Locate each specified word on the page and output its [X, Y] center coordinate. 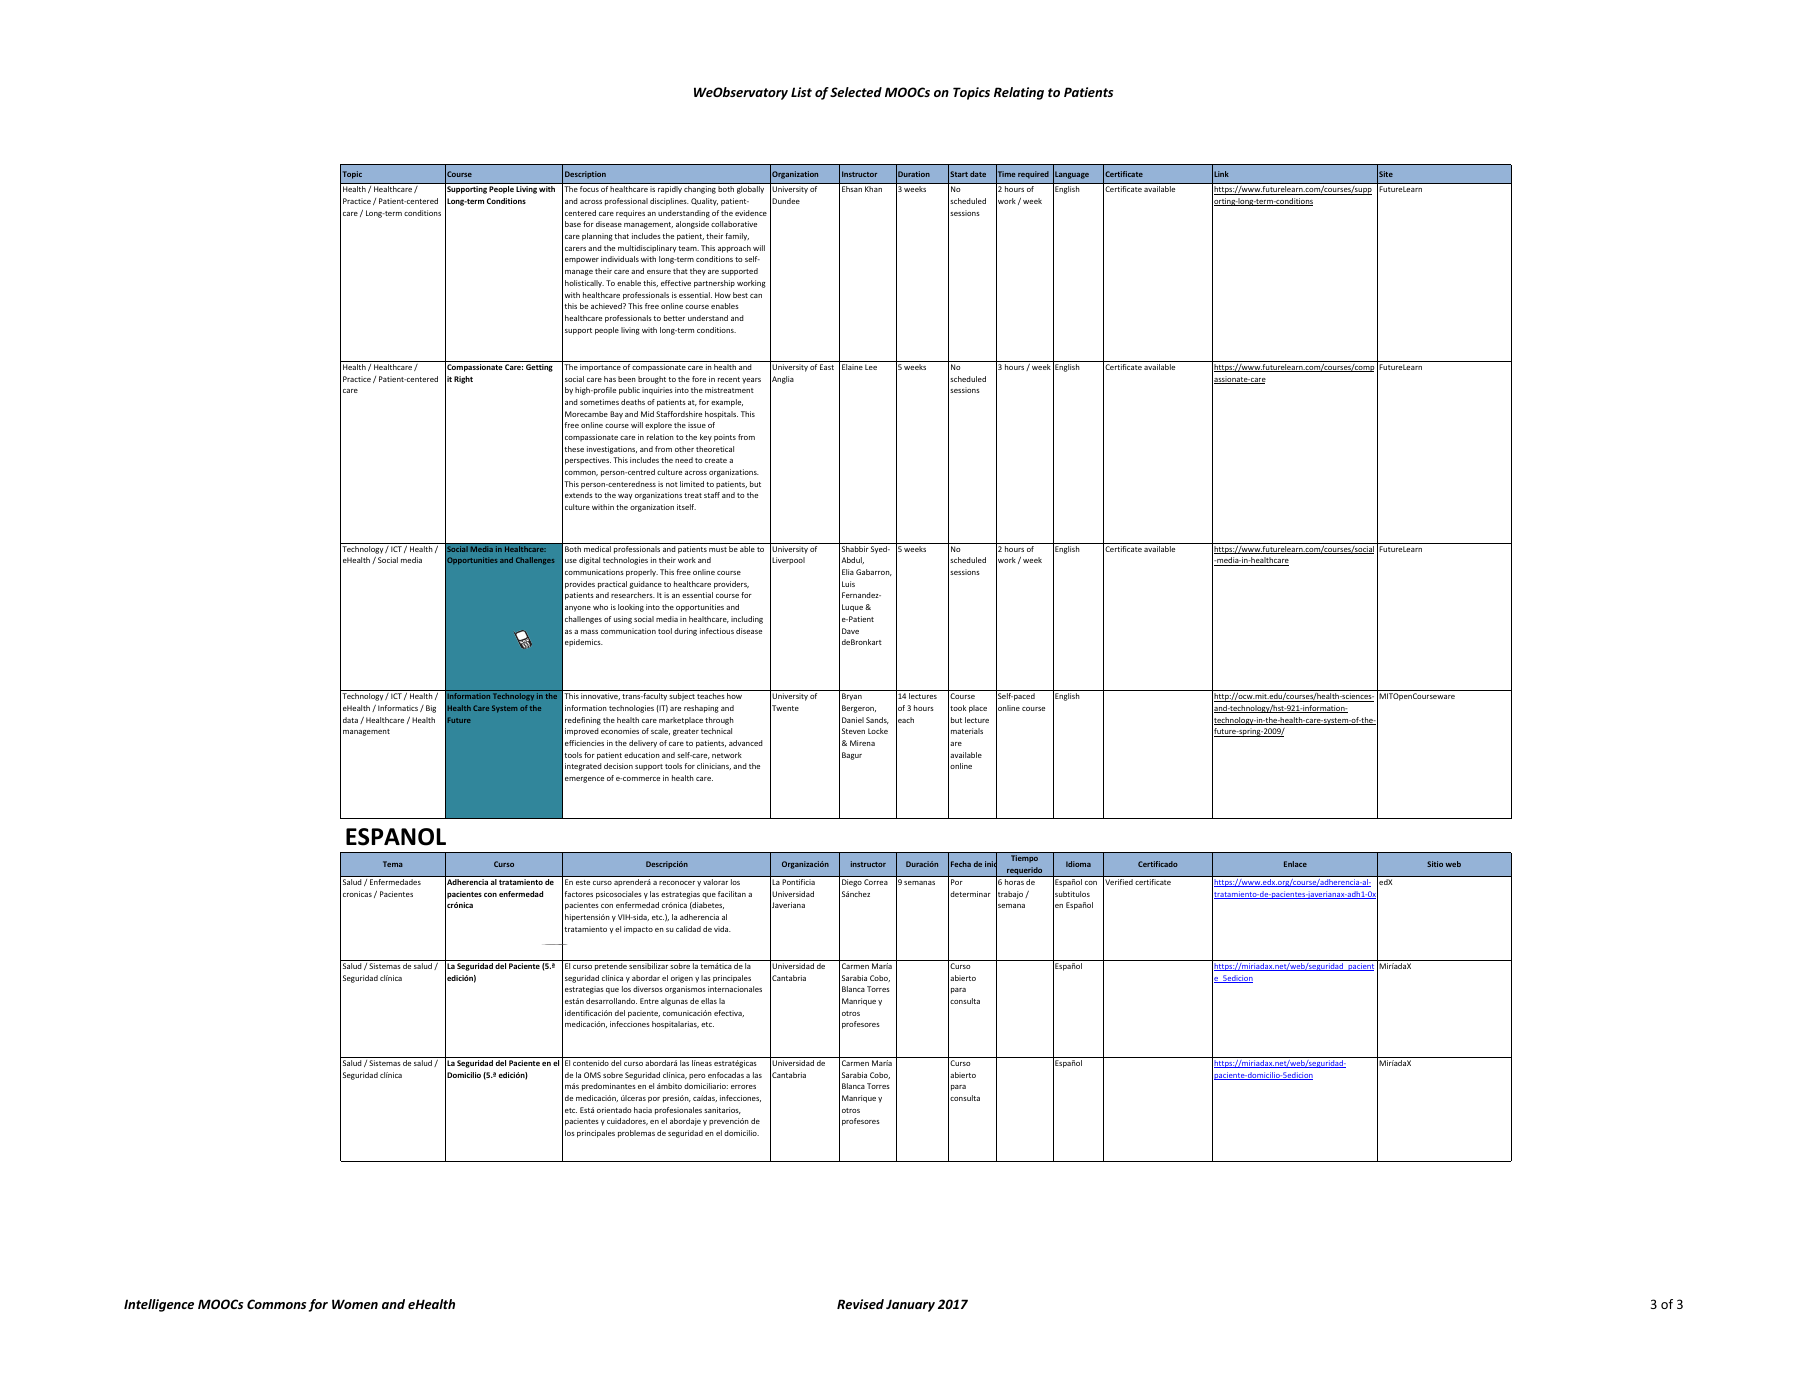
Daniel [853, 720]
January [910, 1305]
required [1033, 175]
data [350, 720]
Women [355, 1304]
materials [967, 731]
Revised [860, 1304]
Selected [856, 92]
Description [585, 175]
